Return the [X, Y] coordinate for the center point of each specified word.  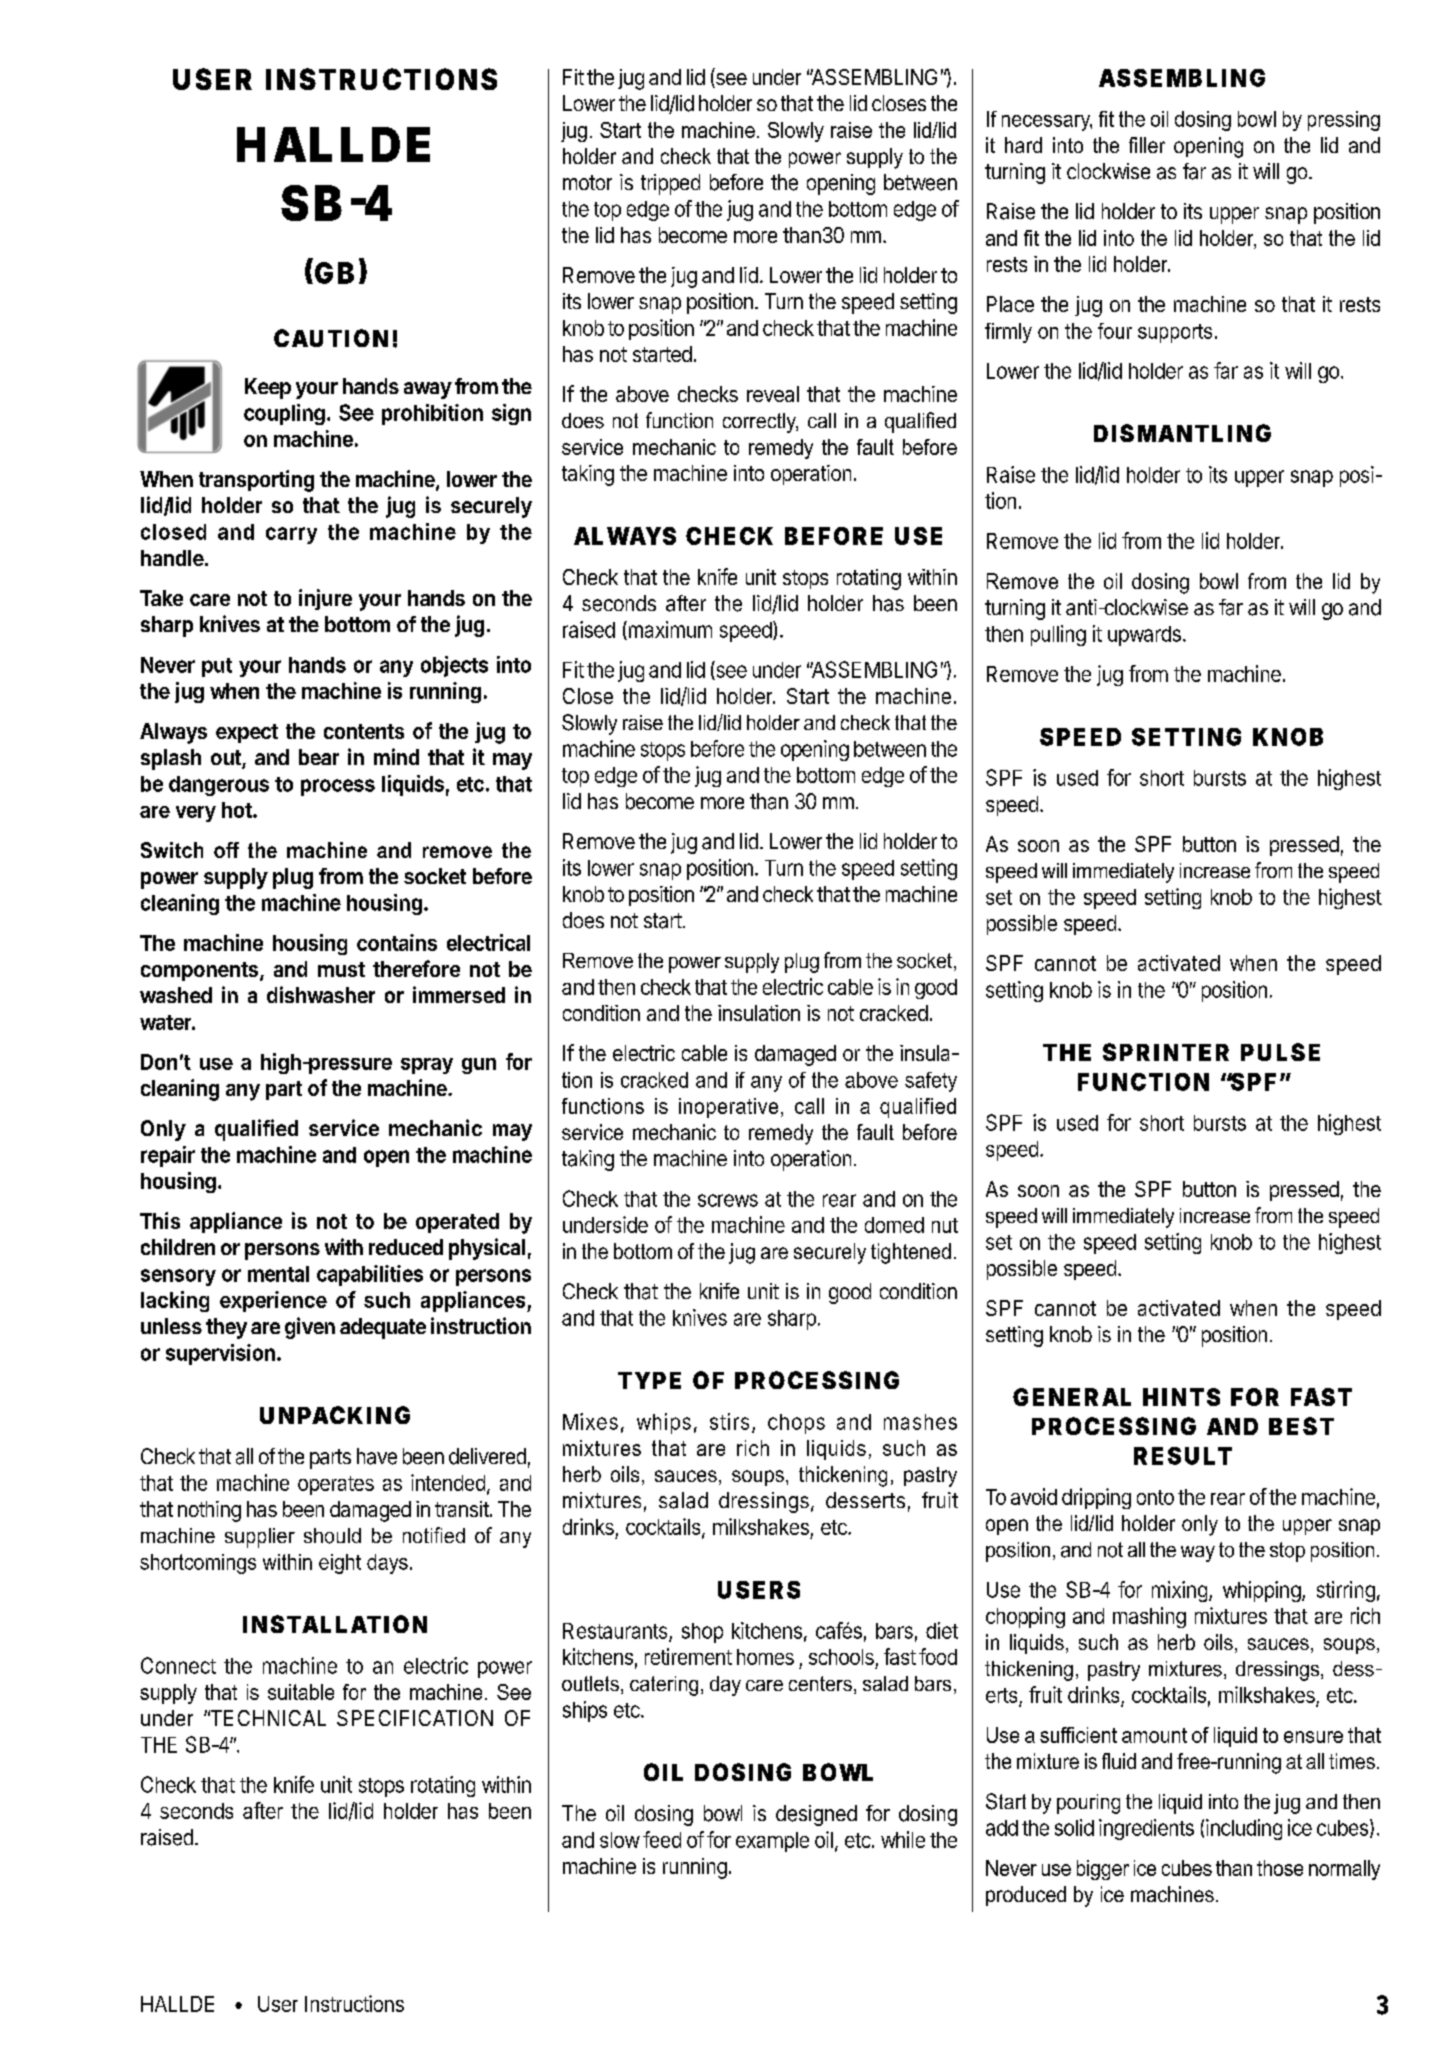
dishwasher [321, 994]
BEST [1301, 1426]
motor [587, 182]
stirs [729, 1421]
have [377, 1456]
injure [325, 599]
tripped [670, 184]
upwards [1144, 636]
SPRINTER [1166, 1052]
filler [1147, 145]
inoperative [728, 1108]
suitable [301, 1692]
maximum [669, 630]
